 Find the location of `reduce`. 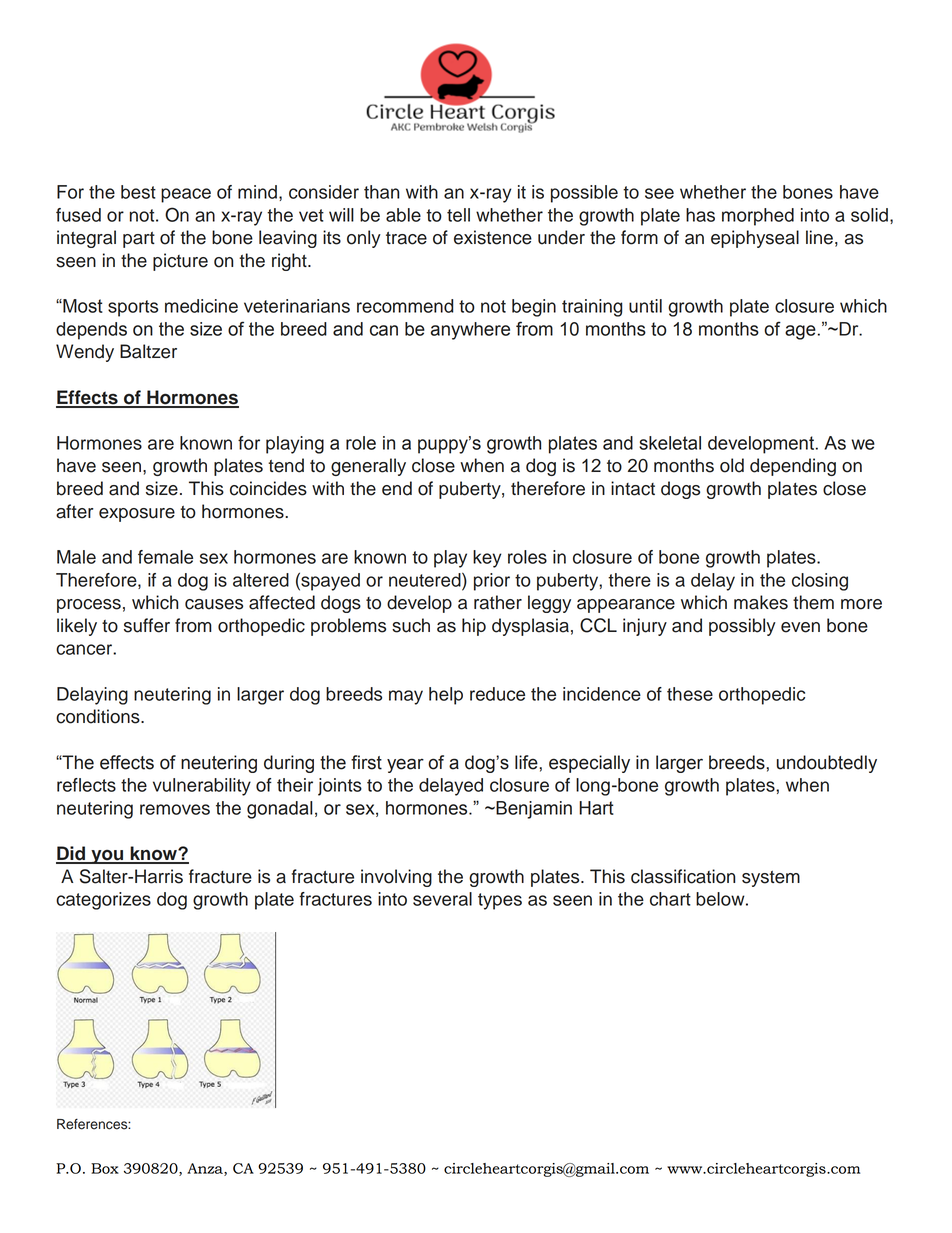

reduce is located at coordinates (497, 694).
